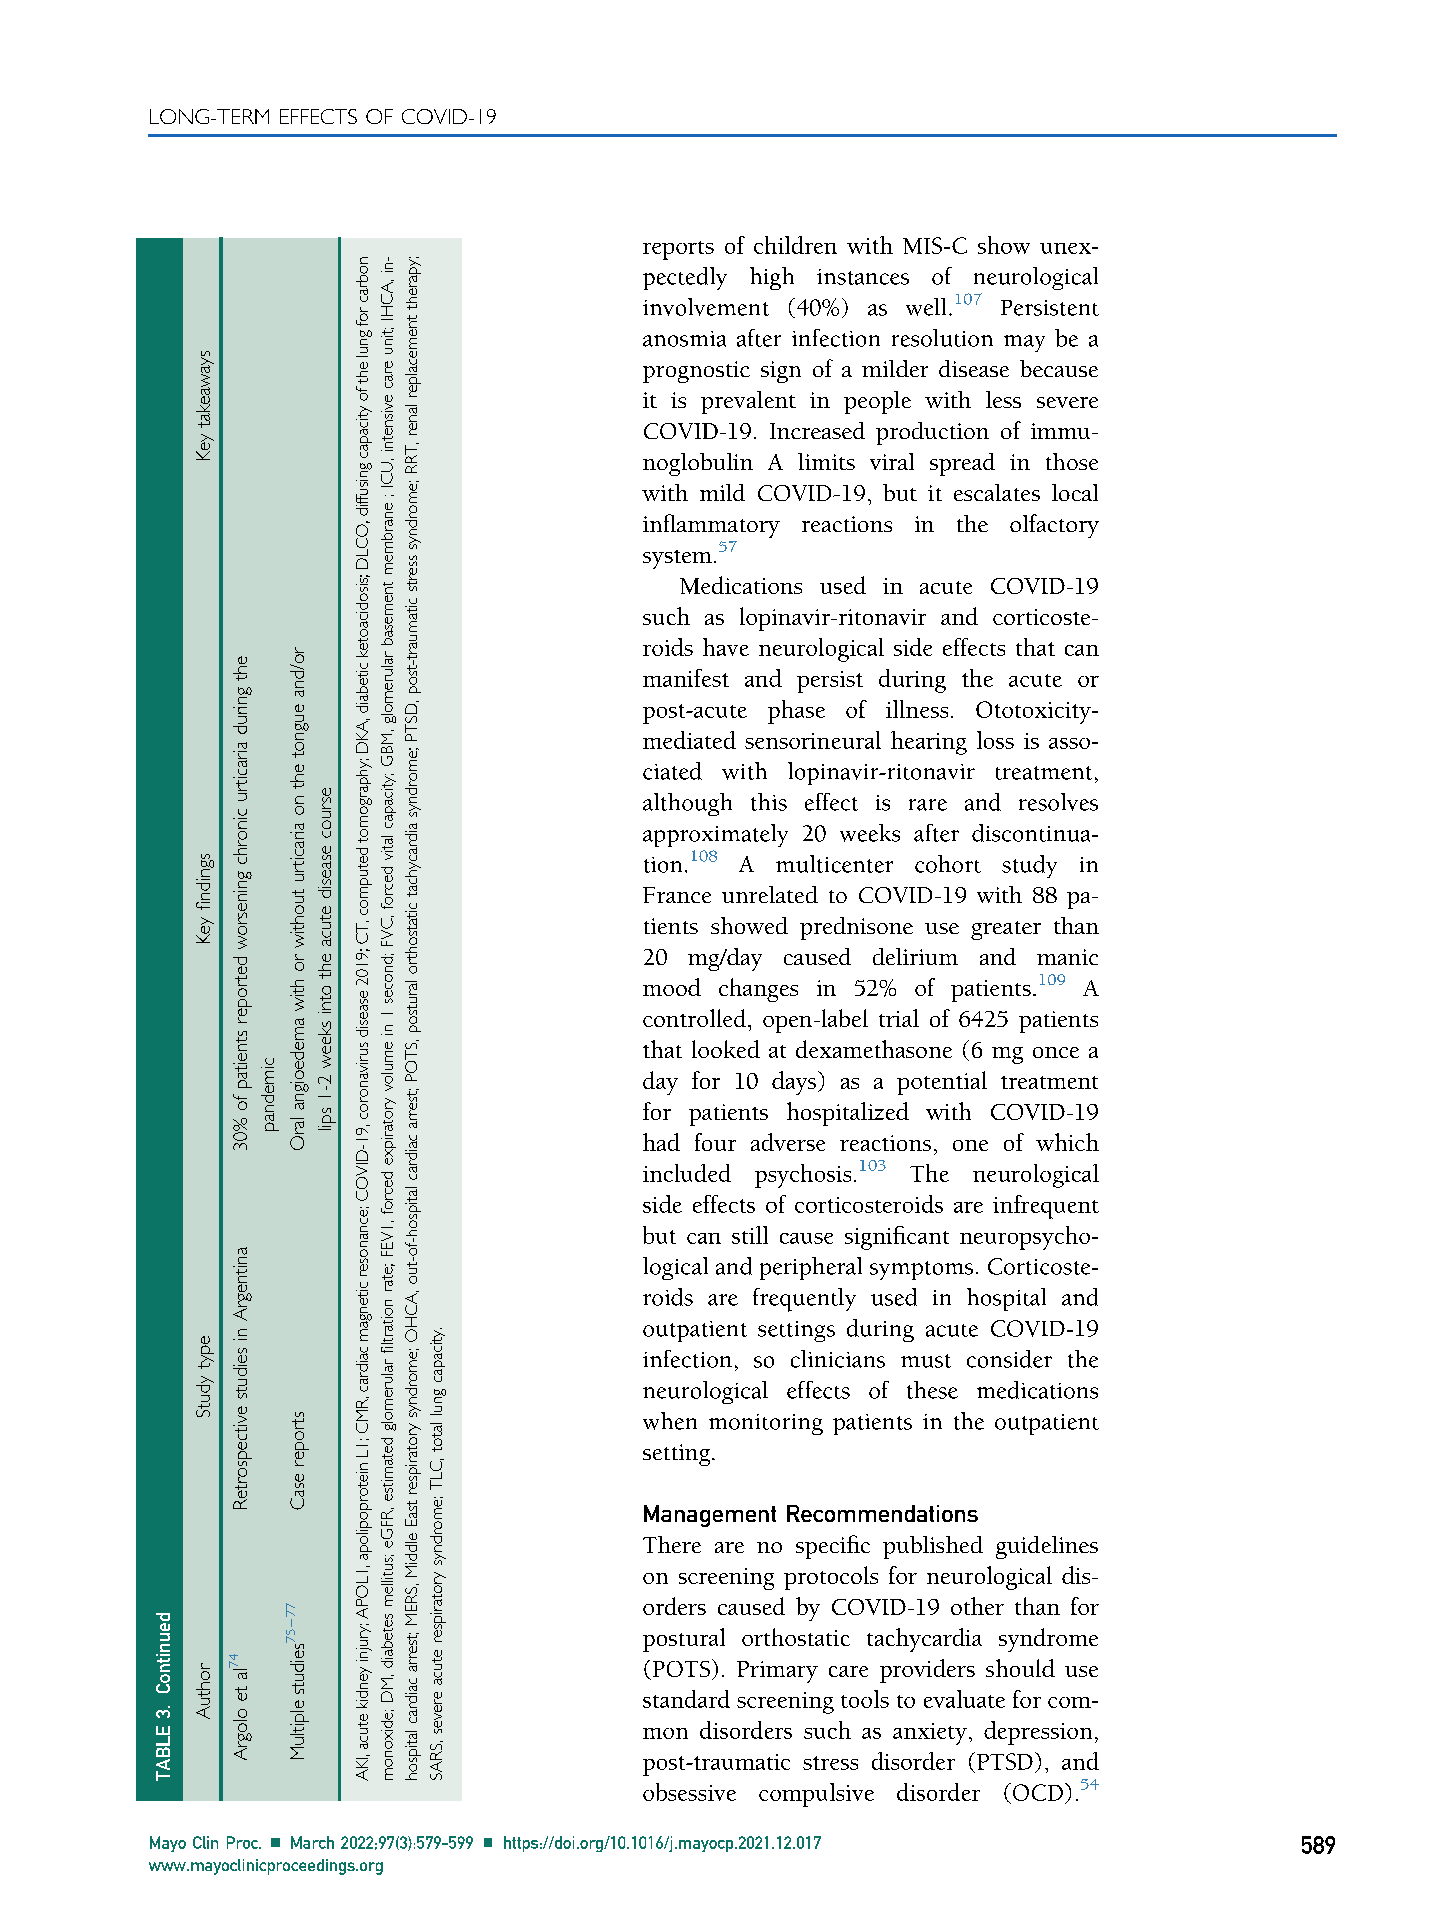  I want to click on anxiety, so click(930, 1734).
